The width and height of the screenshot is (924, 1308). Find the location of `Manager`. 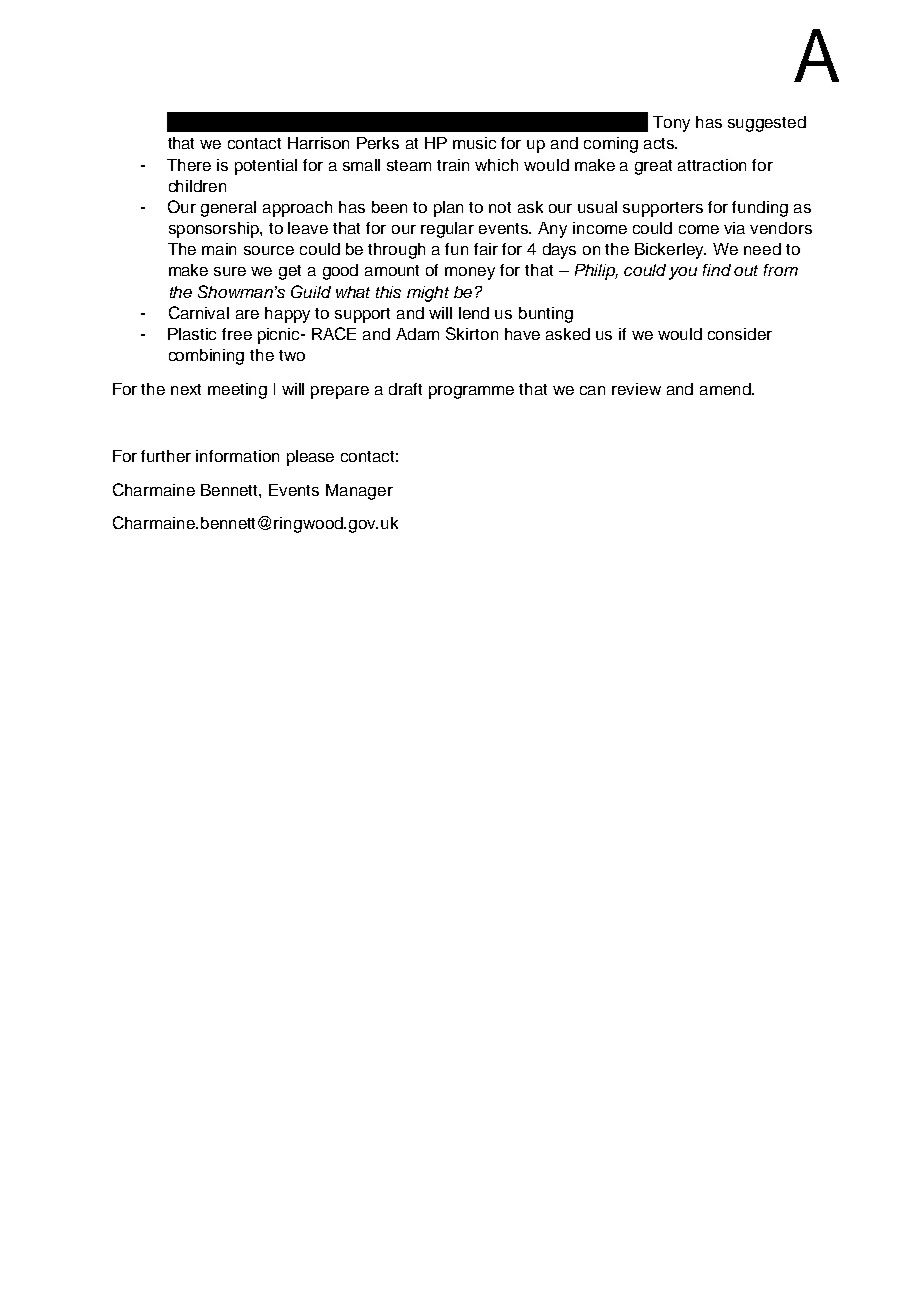

Manager is located at coordinates (359, 492).
